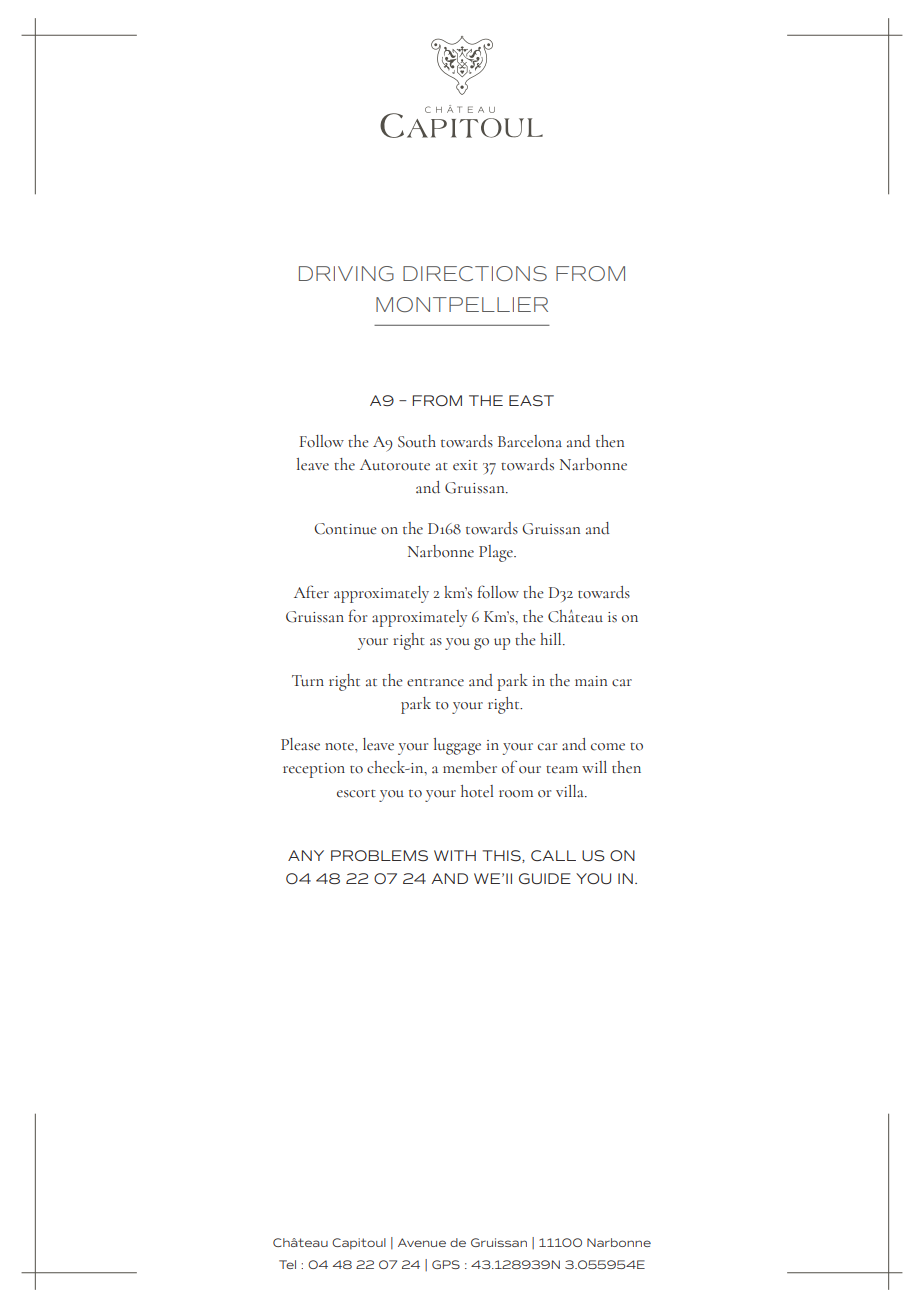 The height and width of the document is (1308, 924). I want to click on PROBLEMS, so click(379, 855).
